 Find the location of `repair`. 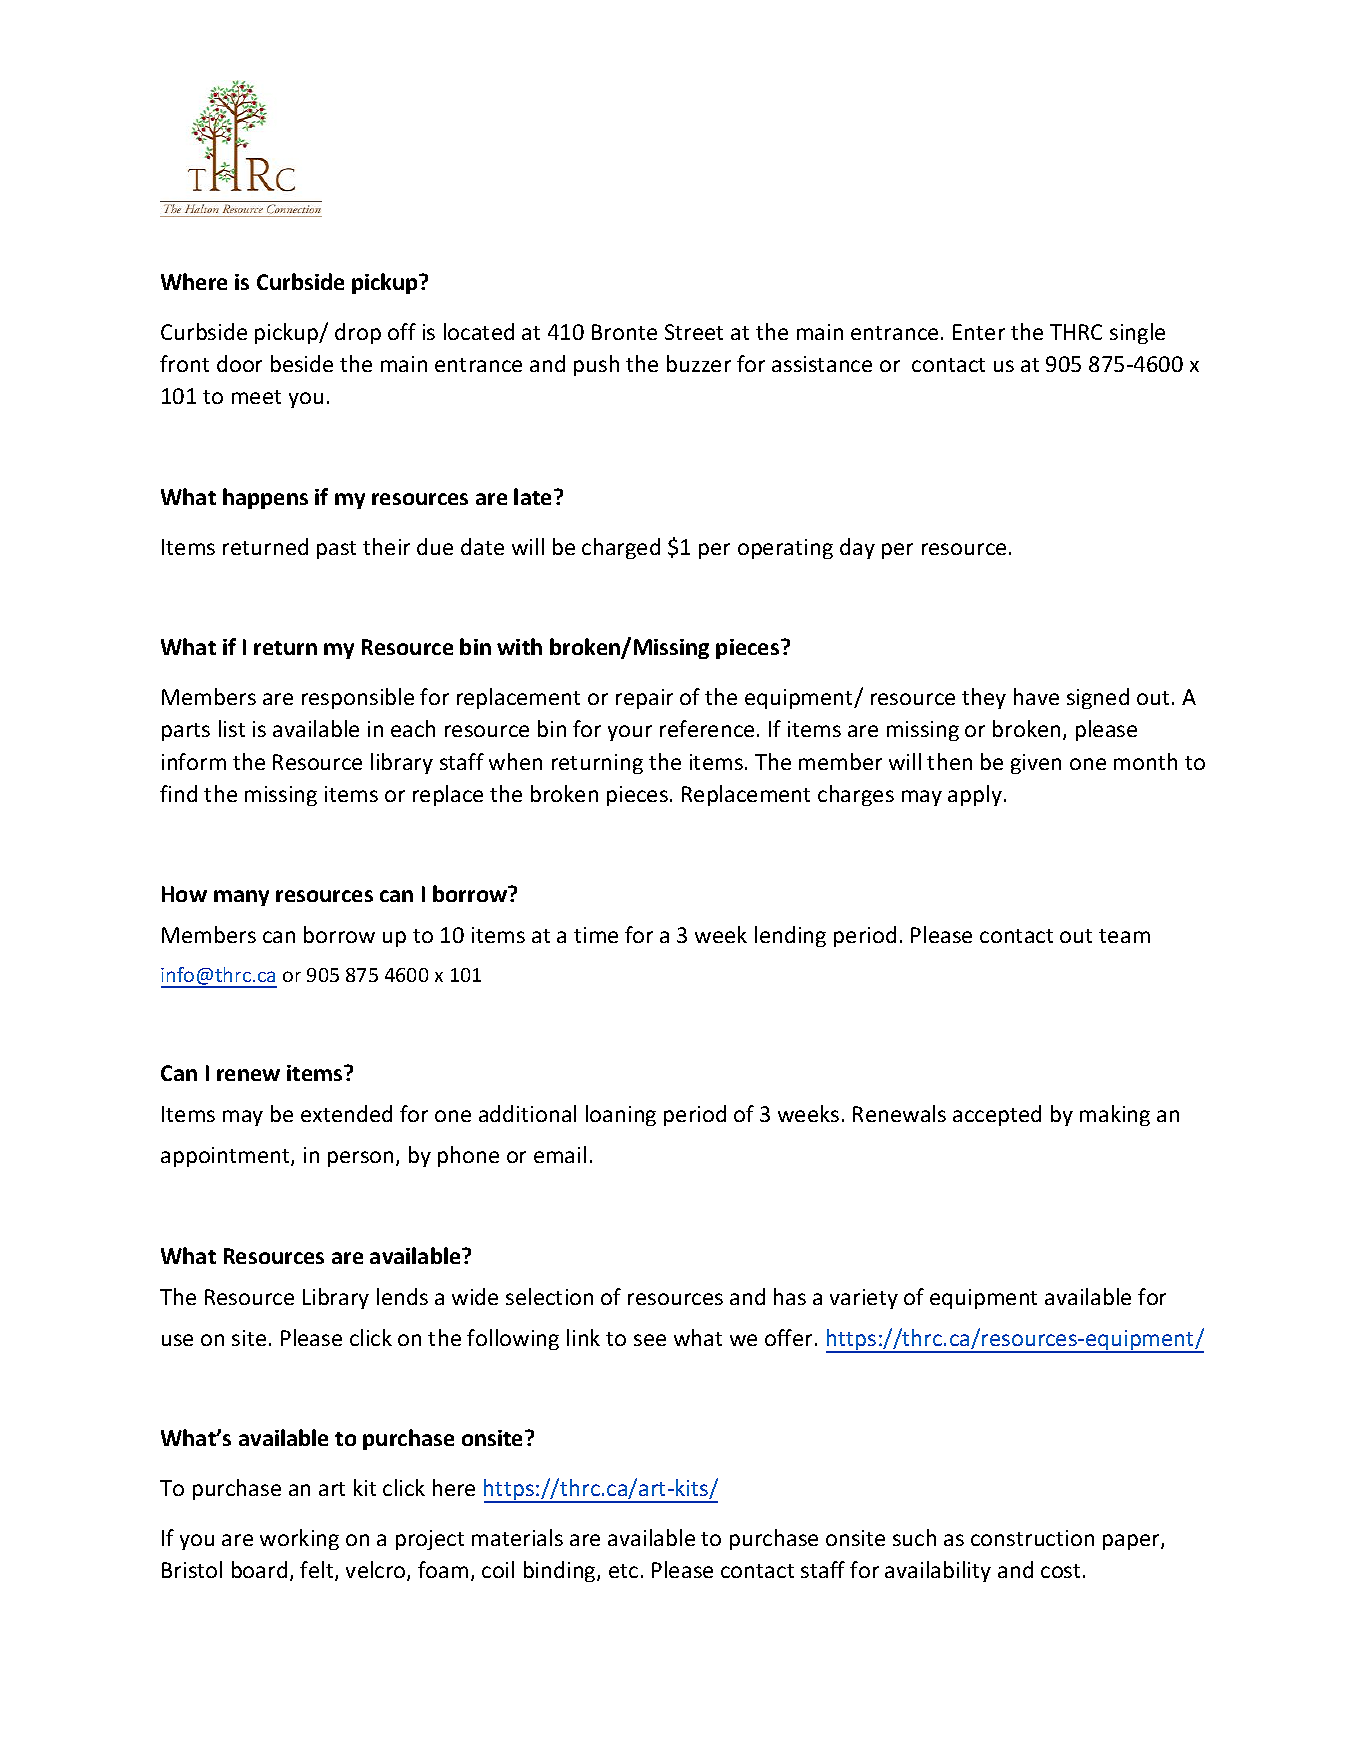

repair is located at coordinates (644, 699).
